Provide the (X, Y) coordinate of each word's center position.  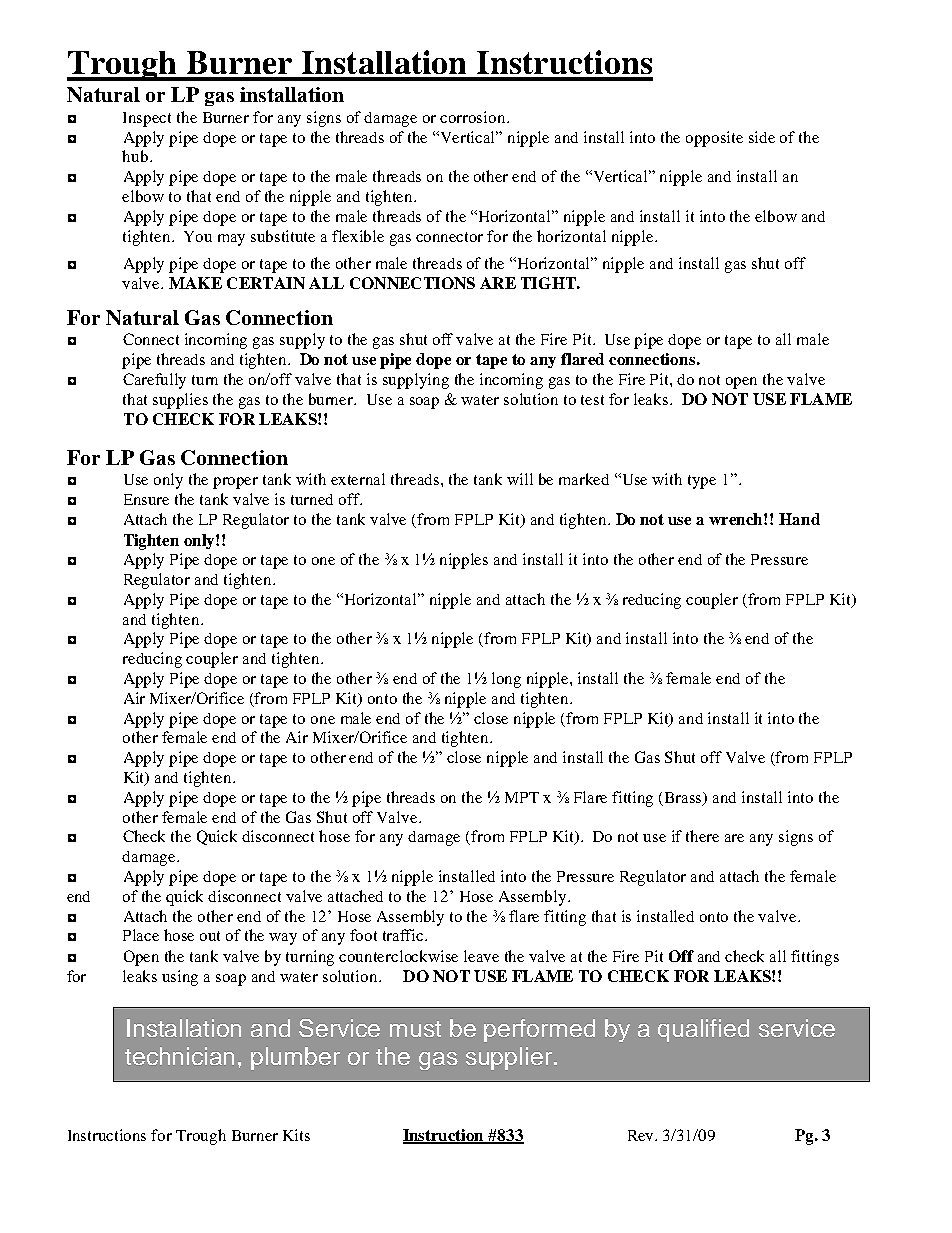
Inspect (147, 119)
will (520, 479)
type (702, 482)
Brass (685, 798)
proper (235, 483)
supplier (510, 1058)
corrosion (474, 117)
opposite (714, 139)
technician (179, 1056)
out (210, 936)
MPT (522, 797)
